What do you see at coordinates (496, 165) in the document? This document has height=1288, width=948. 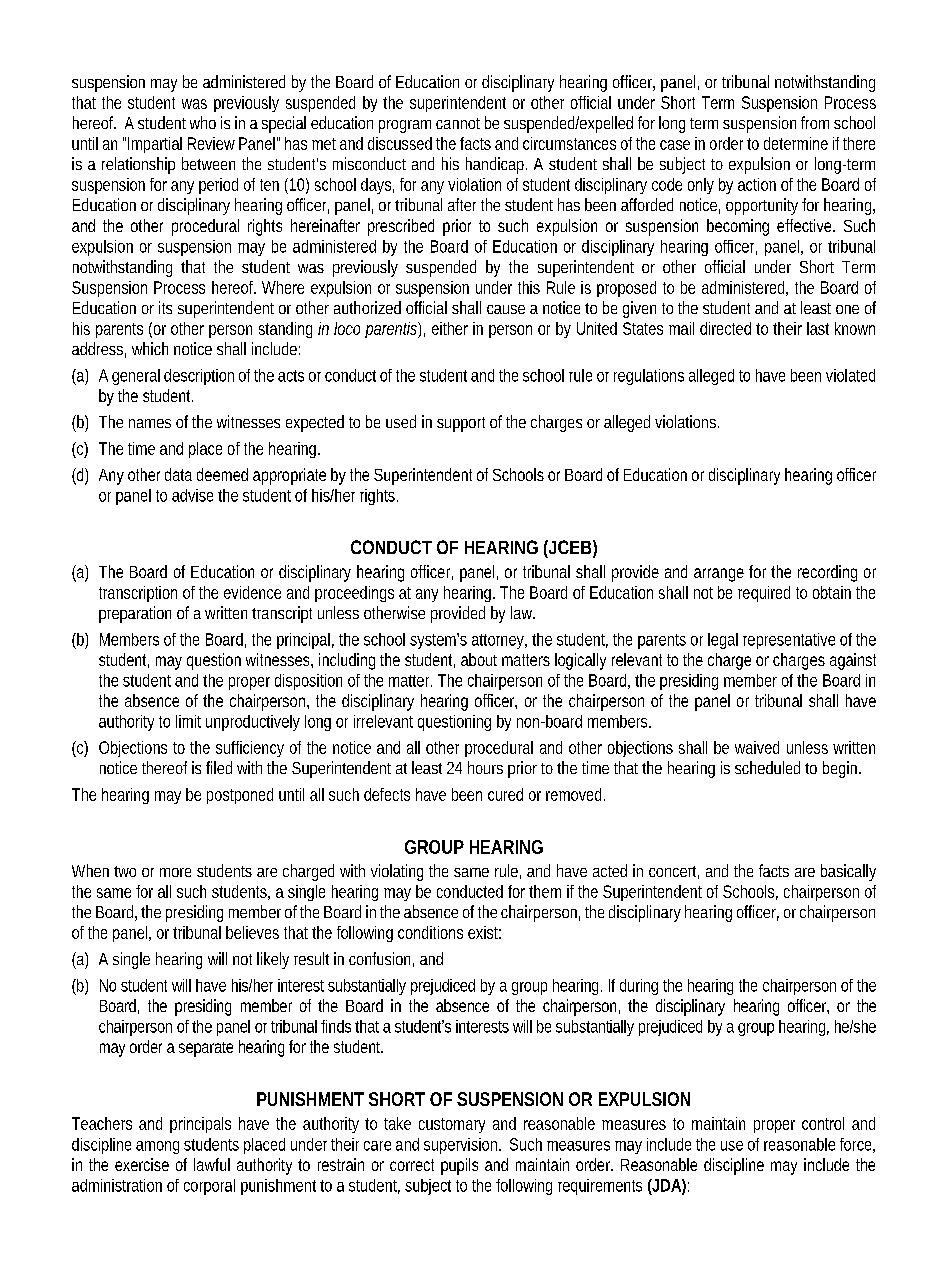 I see `handicap` at bounding box center [496, 165].
